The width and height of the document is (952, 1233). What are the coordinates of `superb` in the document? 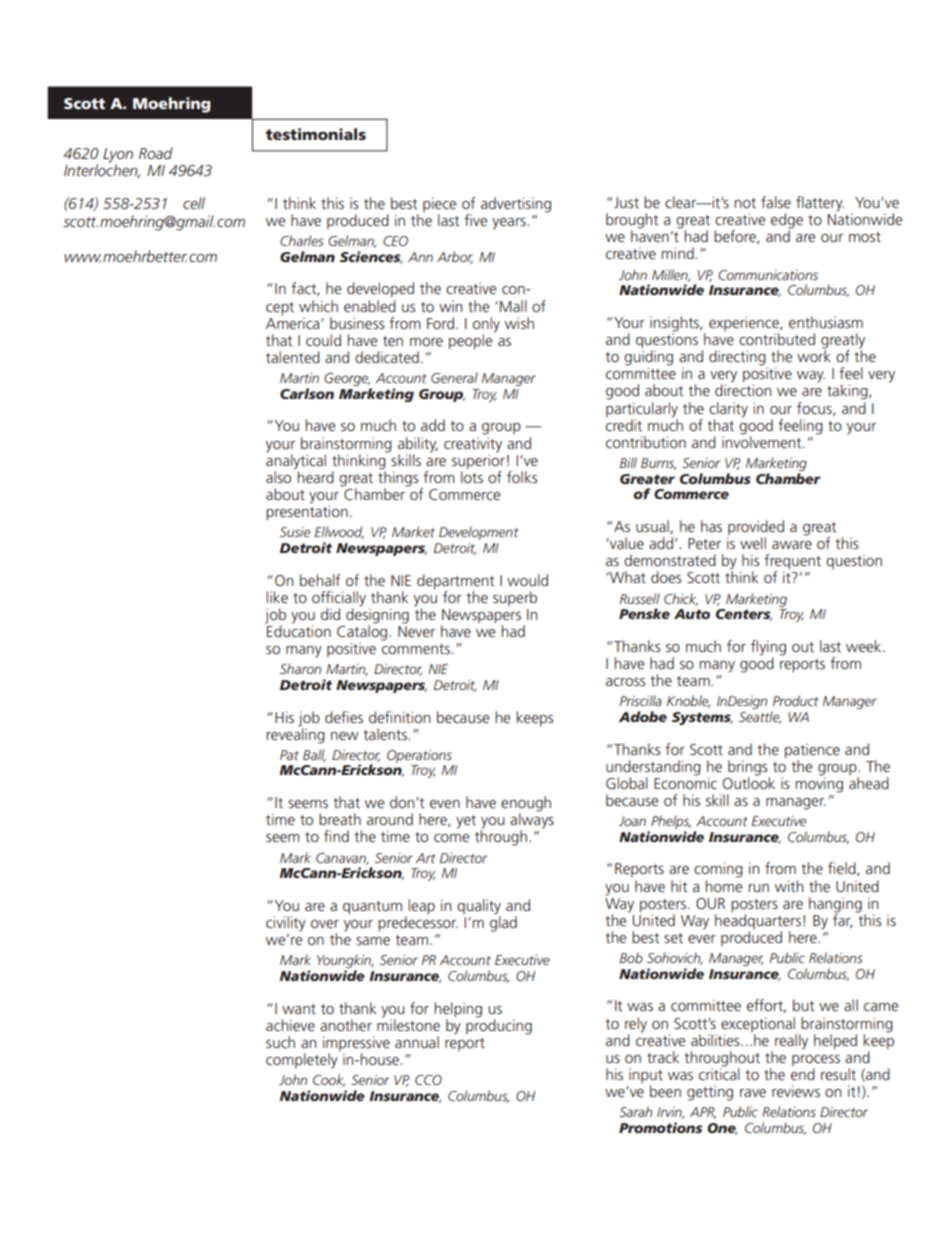 It's located at (515, 598).
